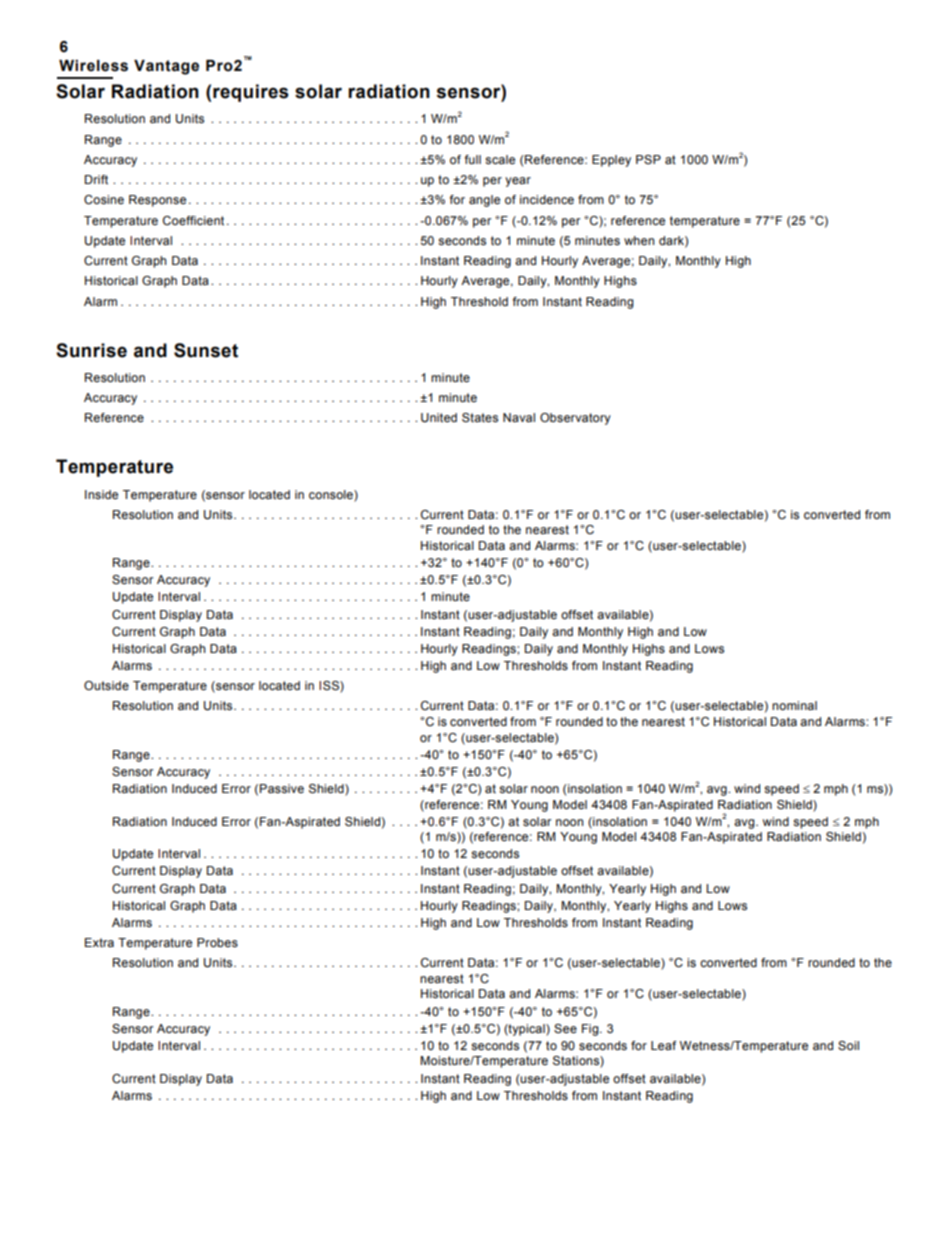 The image size is (952, 1233). Describe the element at coordinates (473, 159) in the screenshot. I see `full` at that location.
